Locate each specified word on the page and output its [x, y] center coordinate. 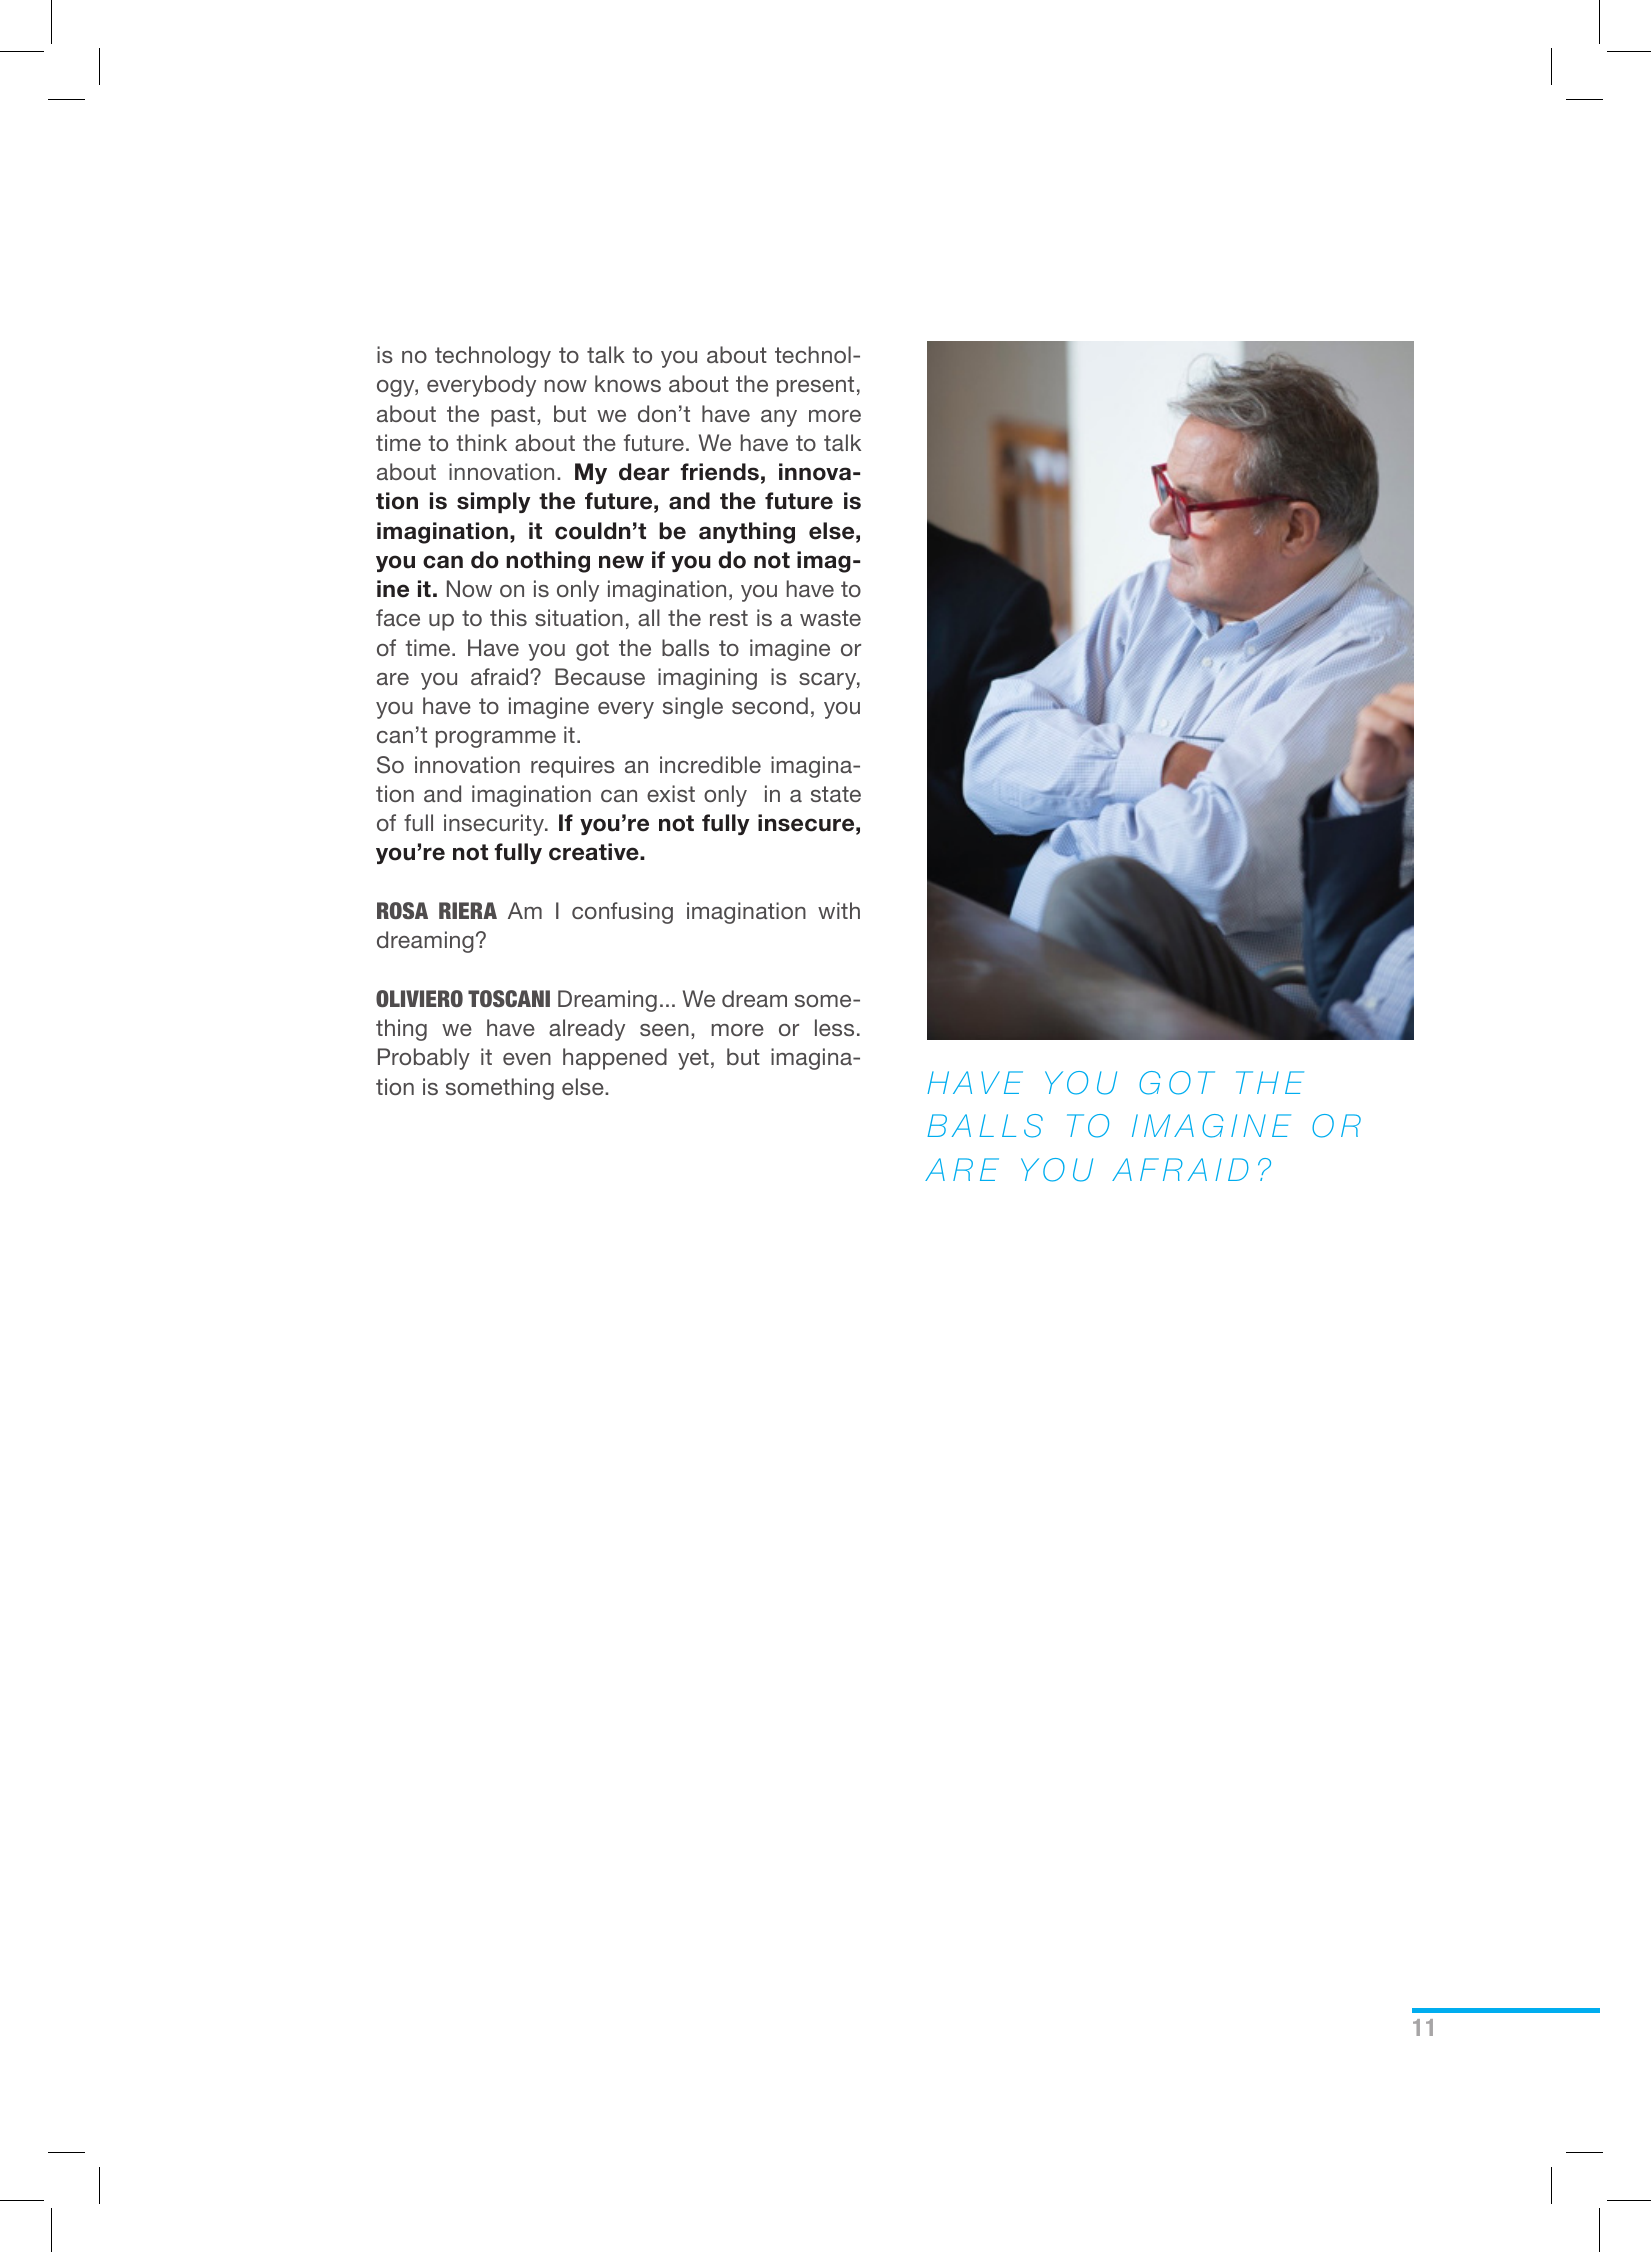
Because [600, 676]
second [770, 705]
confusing [622, 913]
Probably [424, 1059]
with [839, 910]
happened [615, 1059]
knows [628, 383]
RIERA [468, 910]
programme [496, 739]
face [398, 617]
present [815, 386]
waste [830, 618]
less [834, 1027]
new [621, 562]
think [481, 442]
